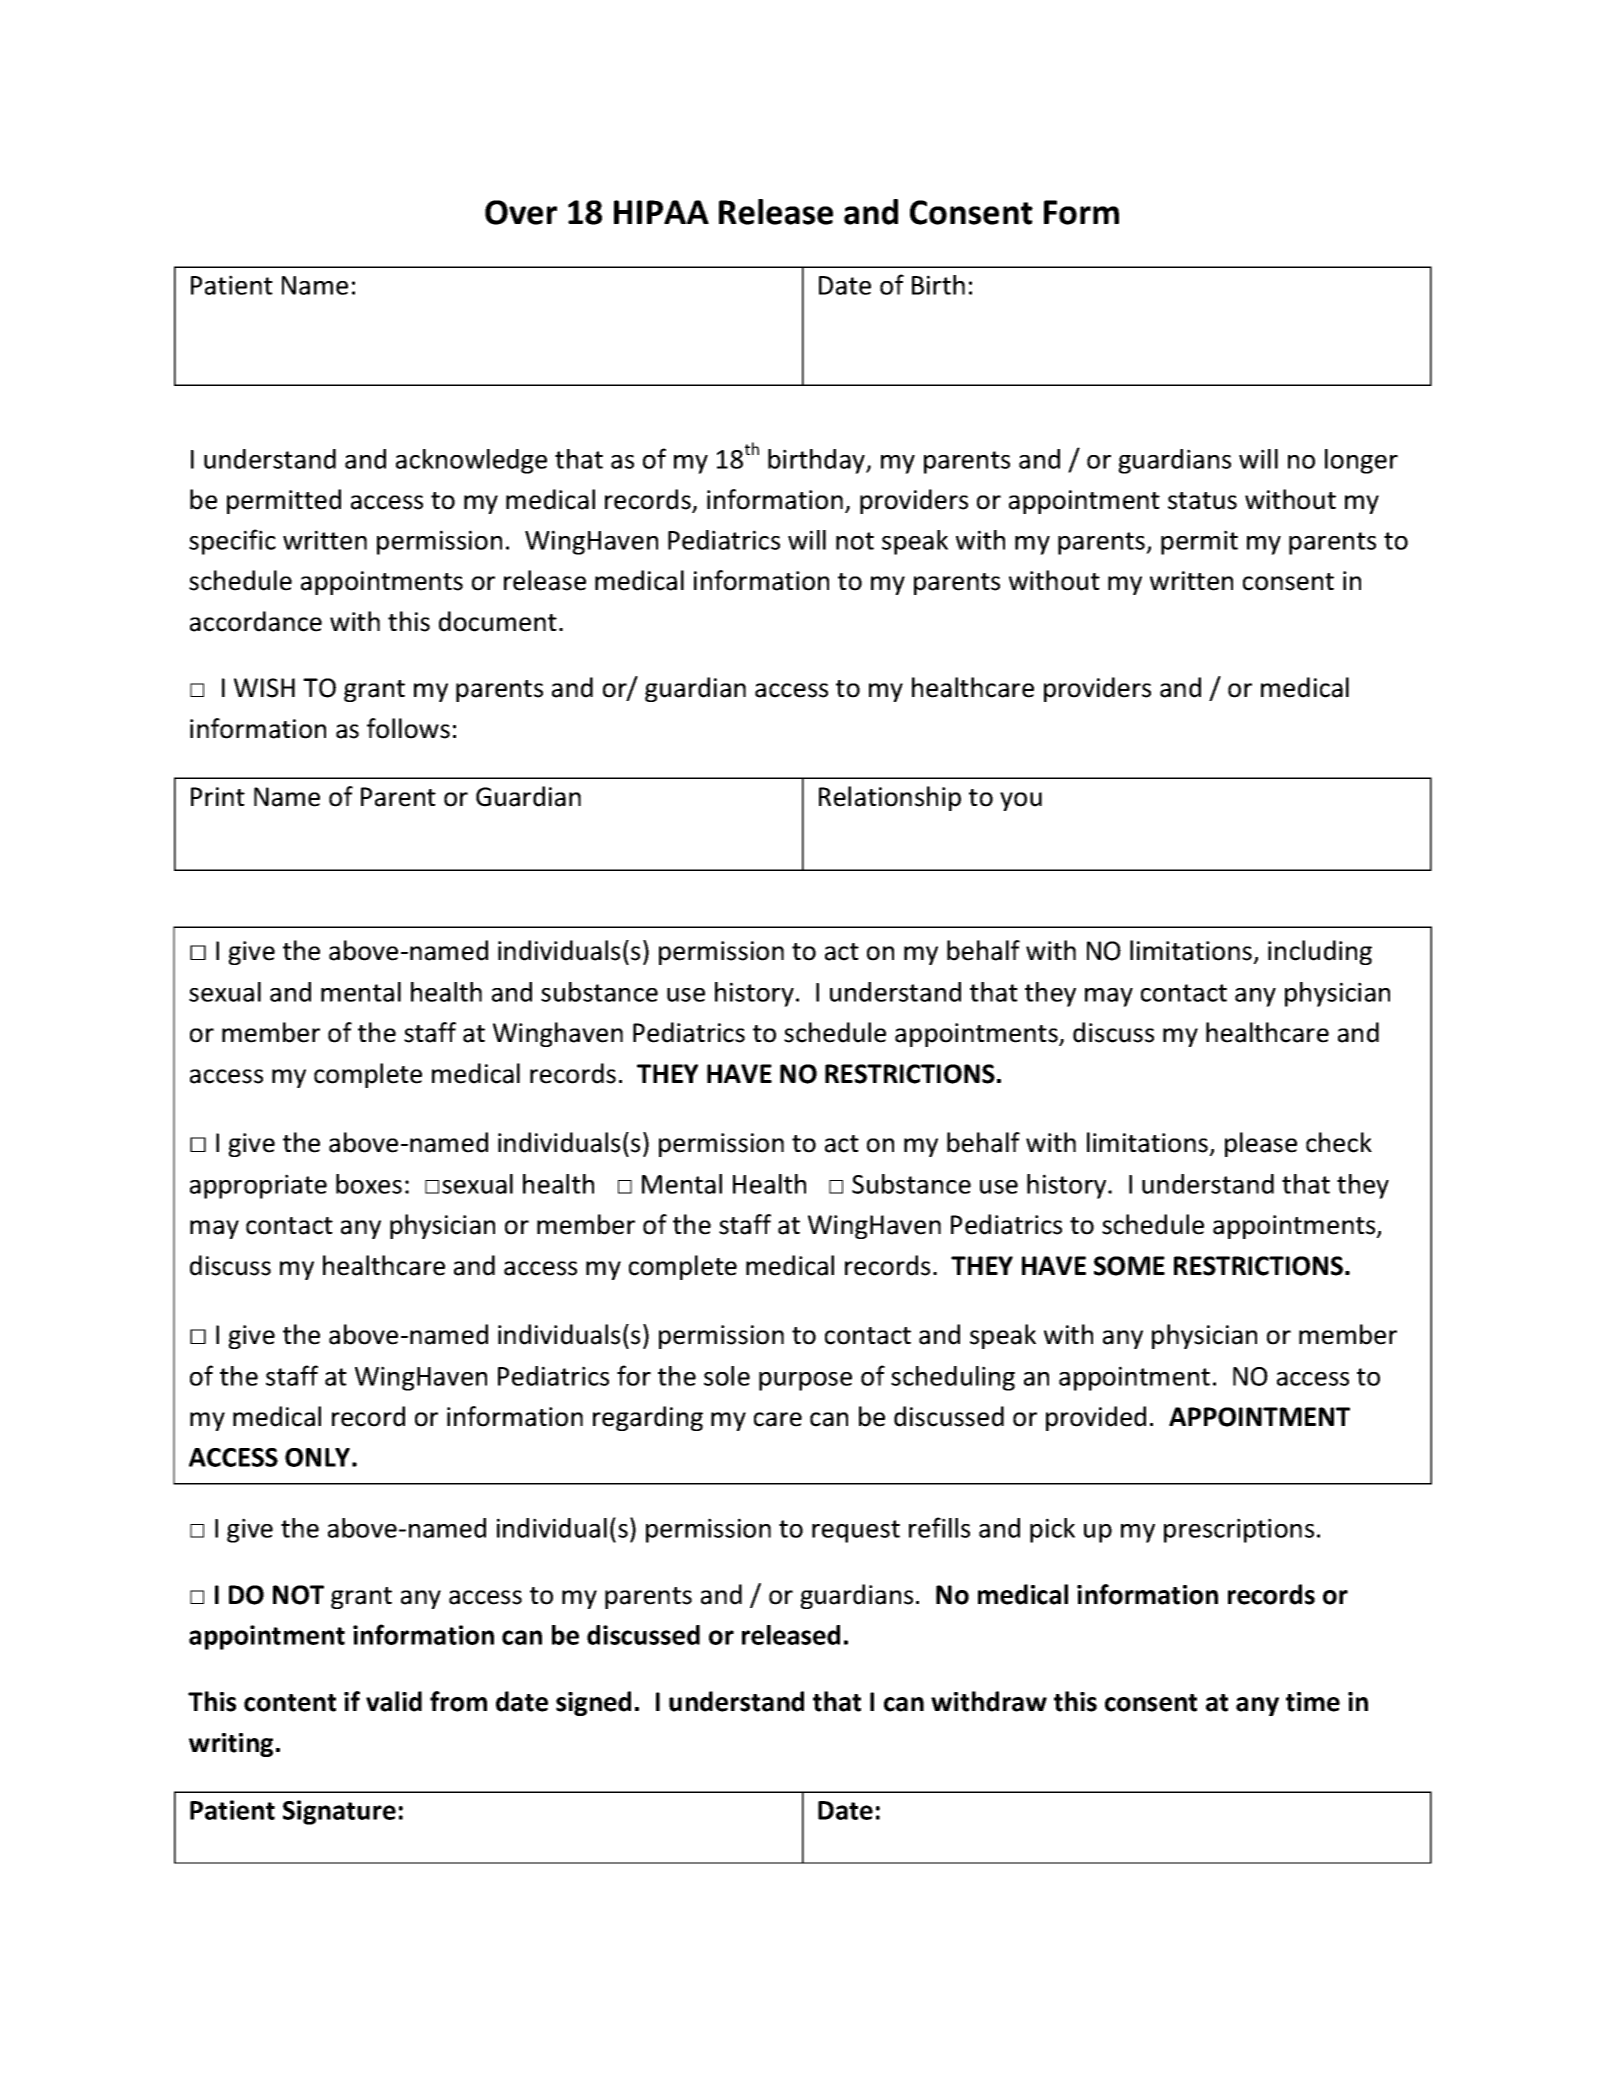 The height and width of the image is (2077, 1605). What do you see at coordinates (369, 1184) in the image?
I see `boxes` at bounding box center [369, 1184].
